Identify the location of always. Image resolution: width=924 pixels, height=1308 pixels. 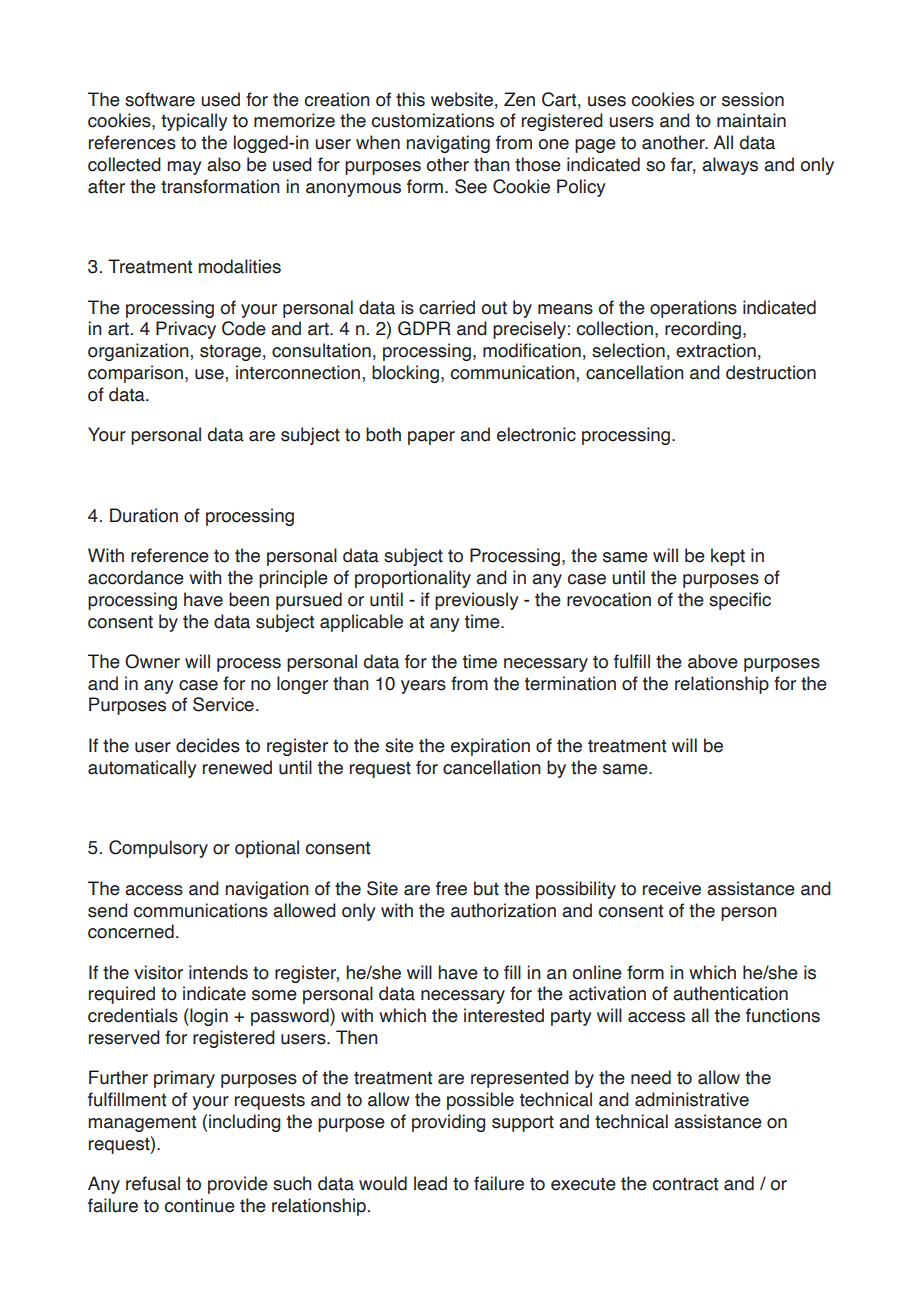
(730, 166).
